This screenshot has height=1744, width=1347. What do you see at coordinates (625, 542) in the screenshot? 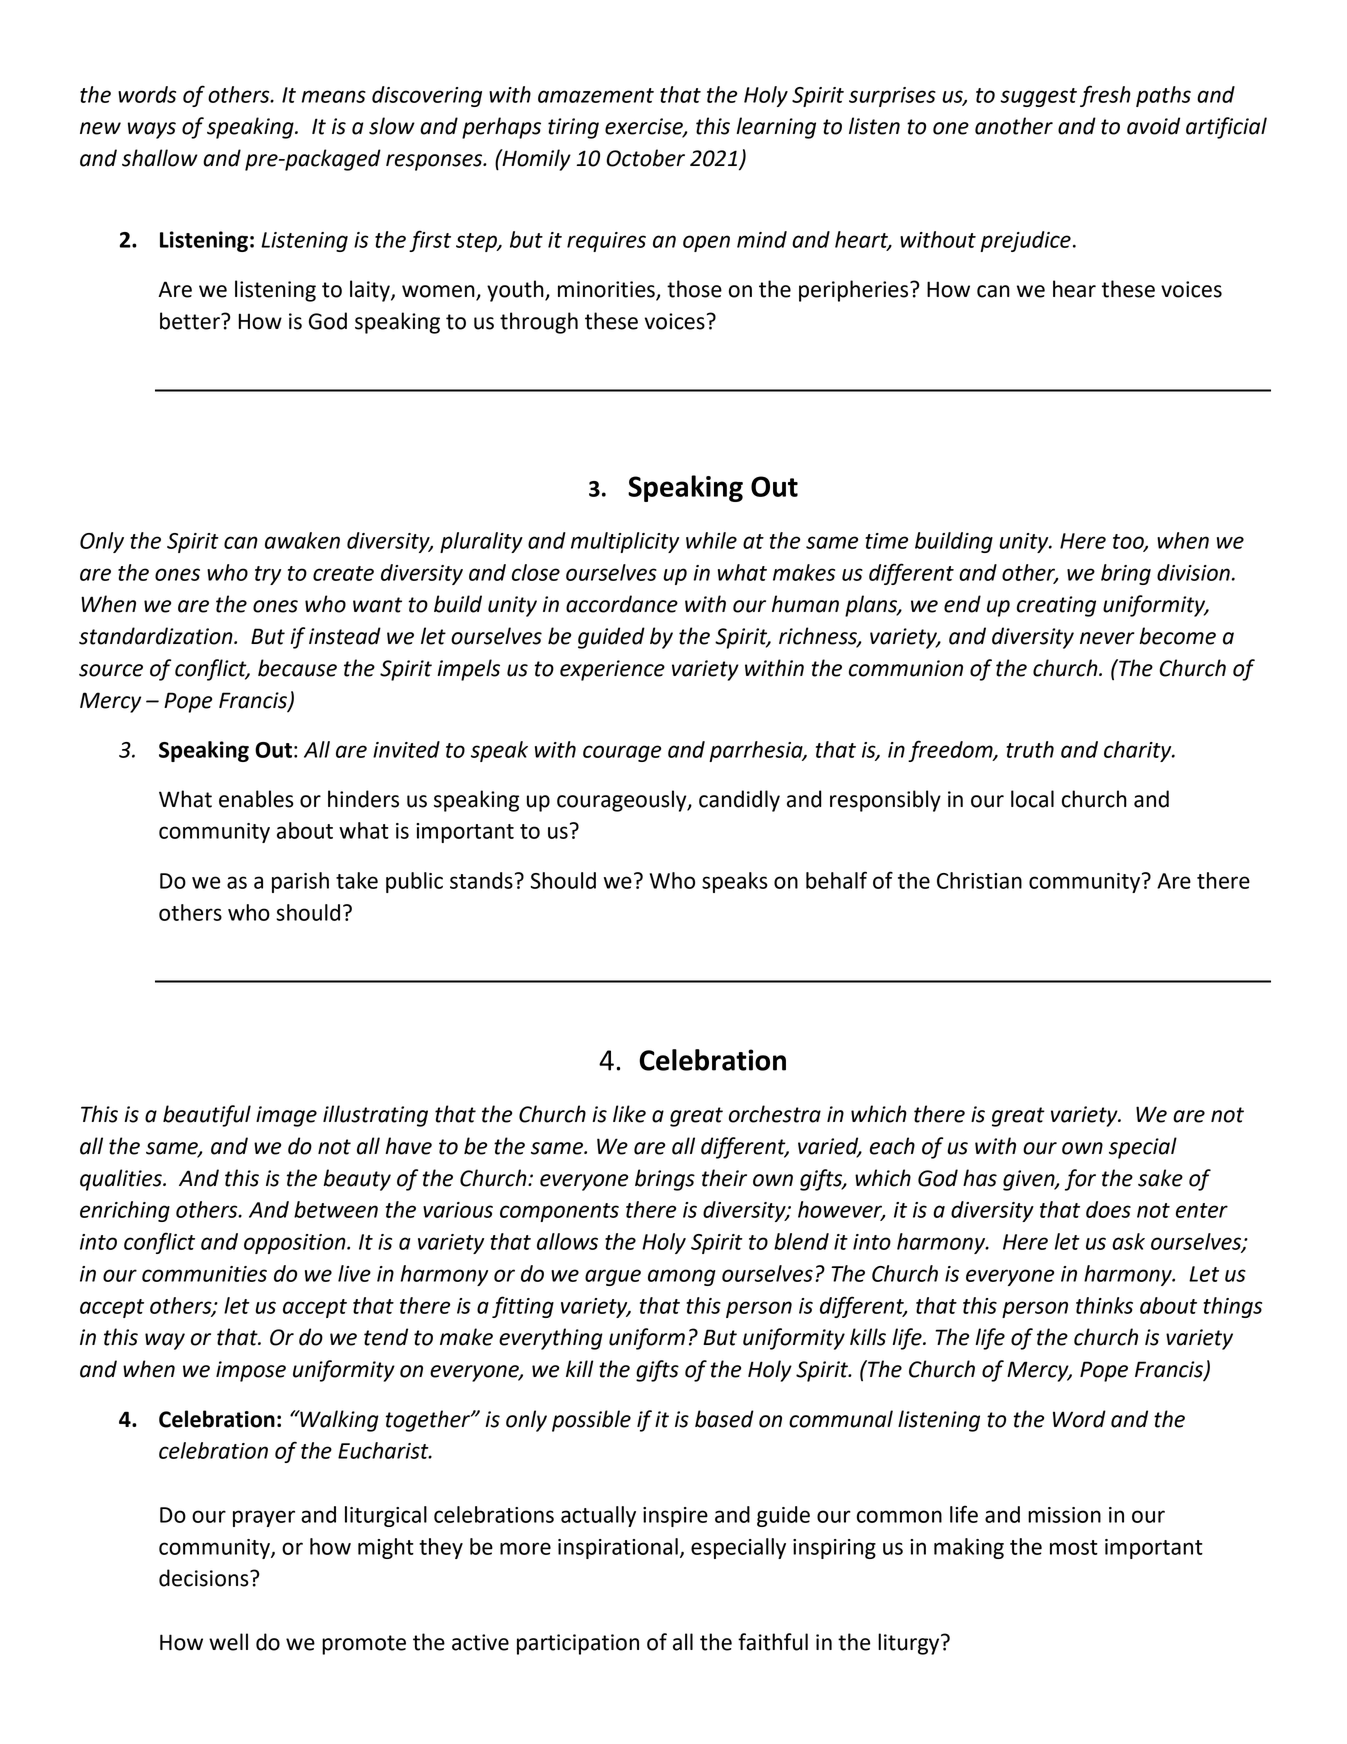
I see `multiplicity` at bounding box center [625, 542].
